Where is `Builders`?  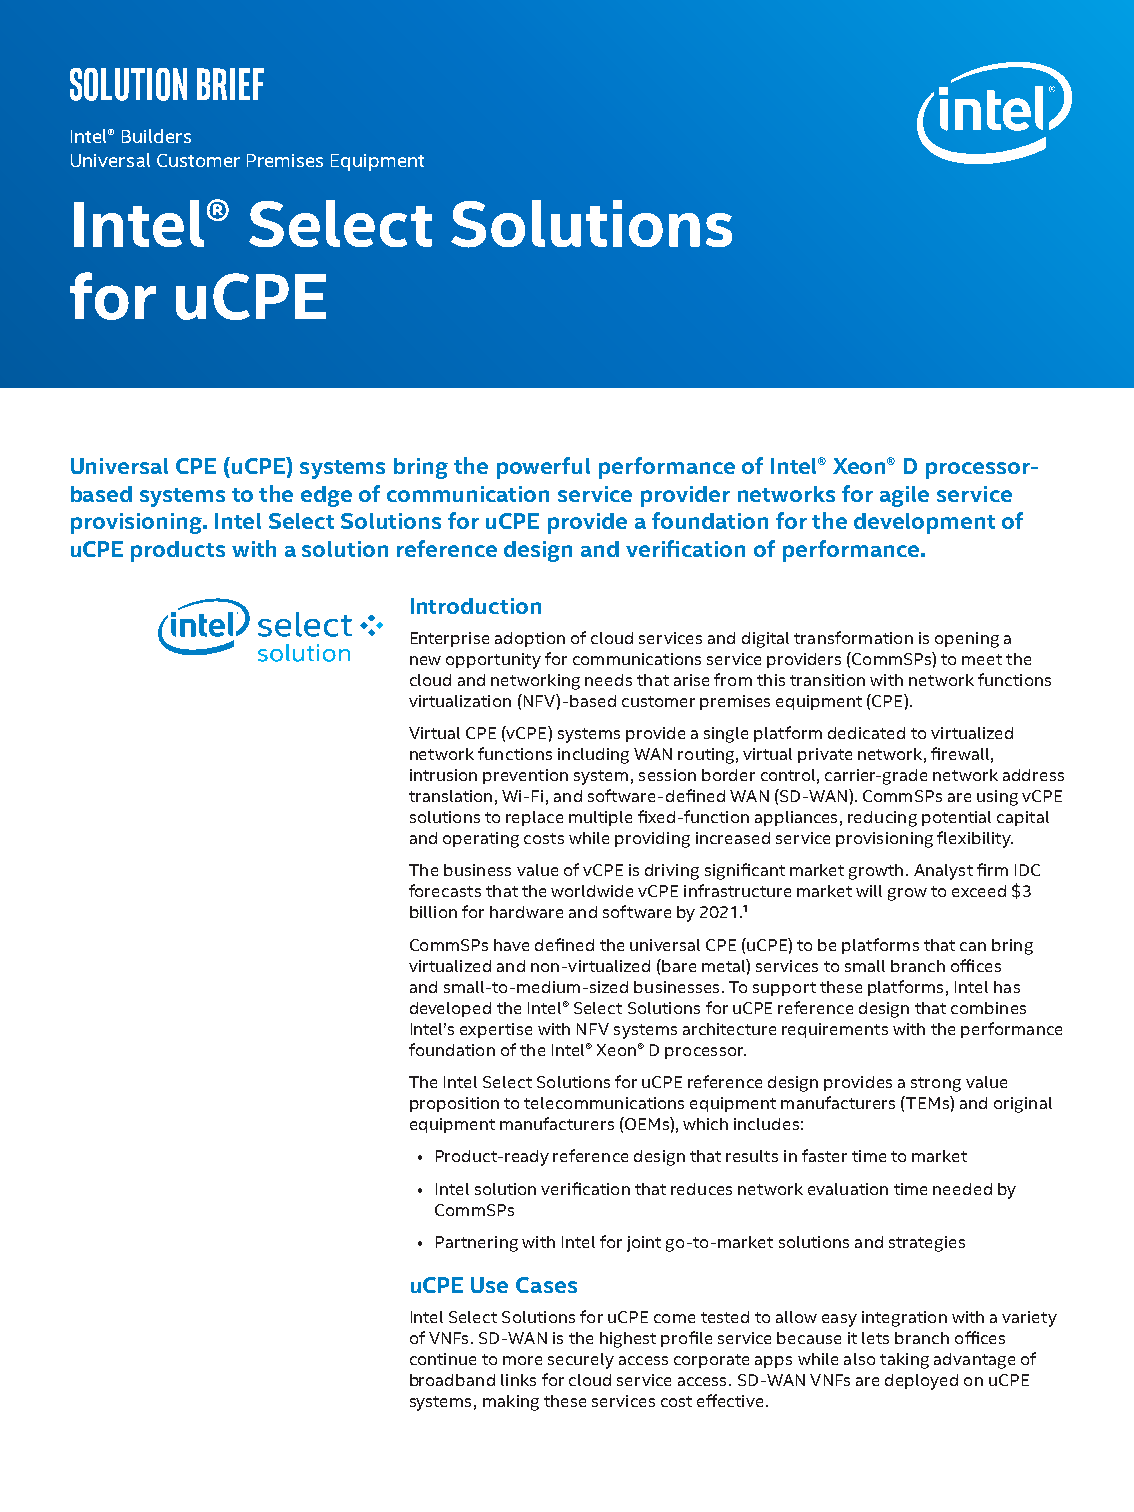
Builders is located at coordinates (156, 136).
